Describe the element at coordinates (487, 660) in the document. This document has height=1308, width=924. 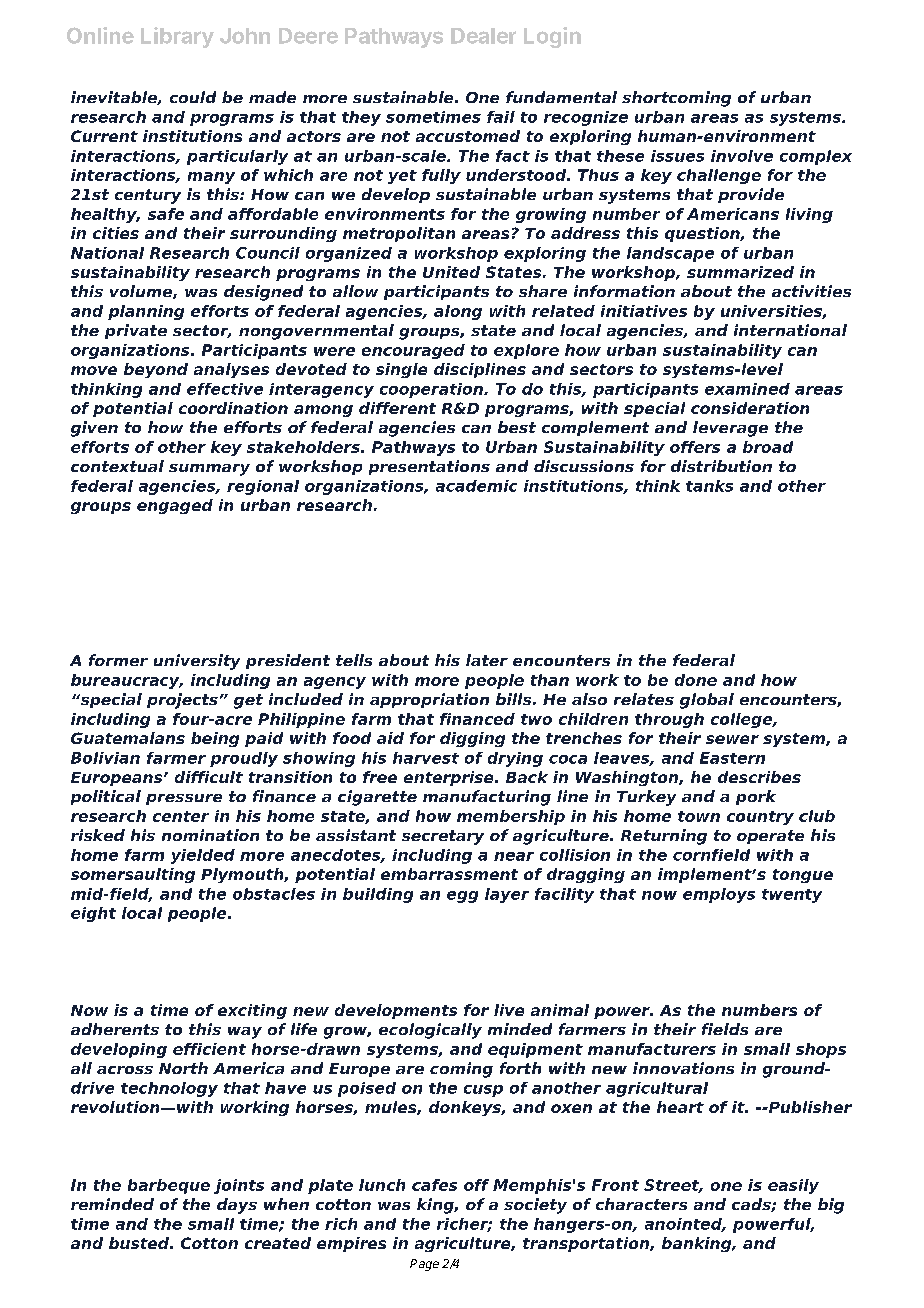
I see `later` at that location.
